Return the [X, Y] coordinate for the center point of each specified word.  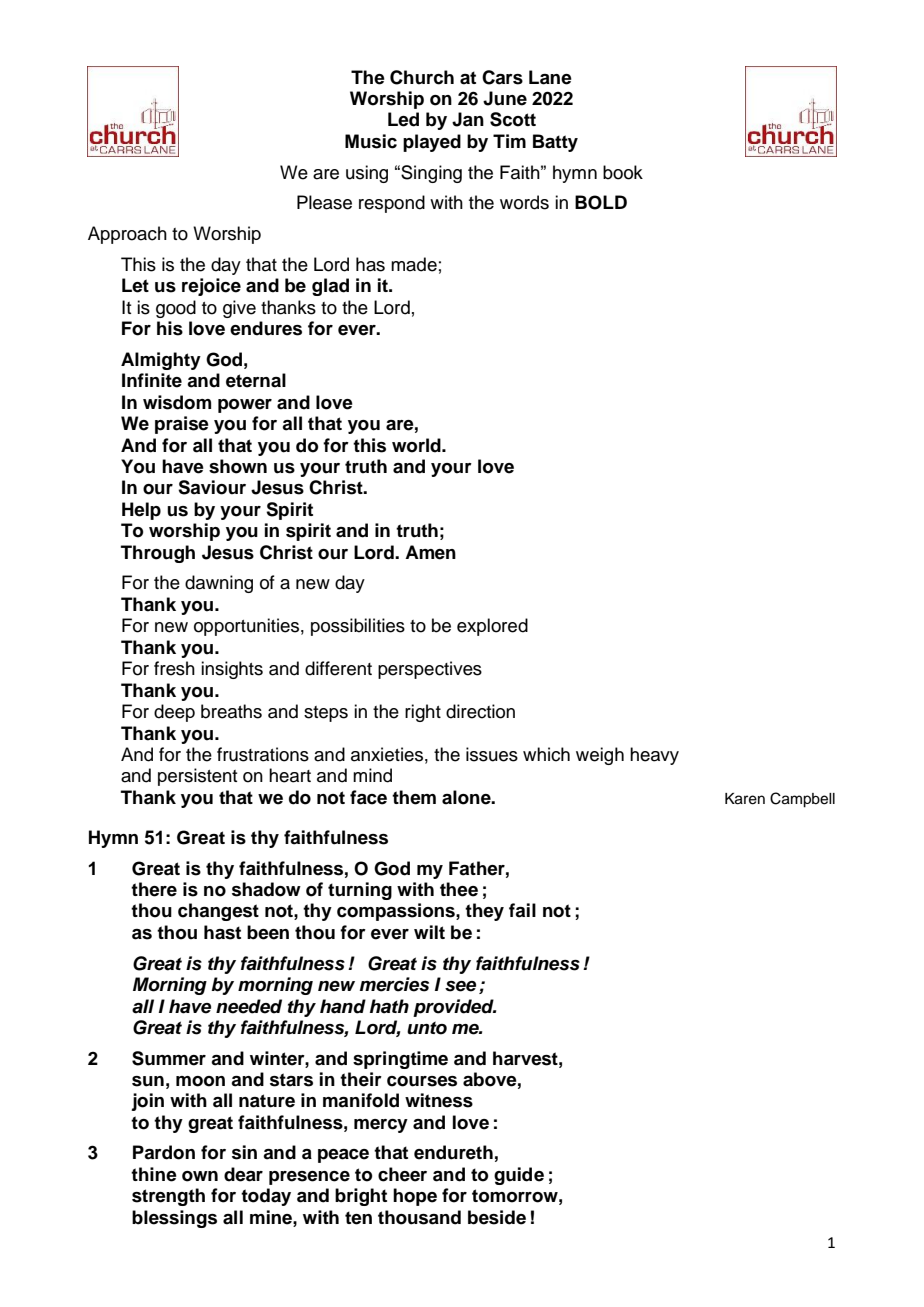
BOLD [601, 202]
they [484, 912]
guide [519, 1176]
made [414, 264]
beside [497, 1217]
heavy [654, 756]
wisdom [177, 402]
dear [243, 1174]
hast [222, 932]
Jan [468, 119]
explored [492, 627]
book [623, 172]
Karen [745, 799]
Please [324, 202]
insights [232, 670]
